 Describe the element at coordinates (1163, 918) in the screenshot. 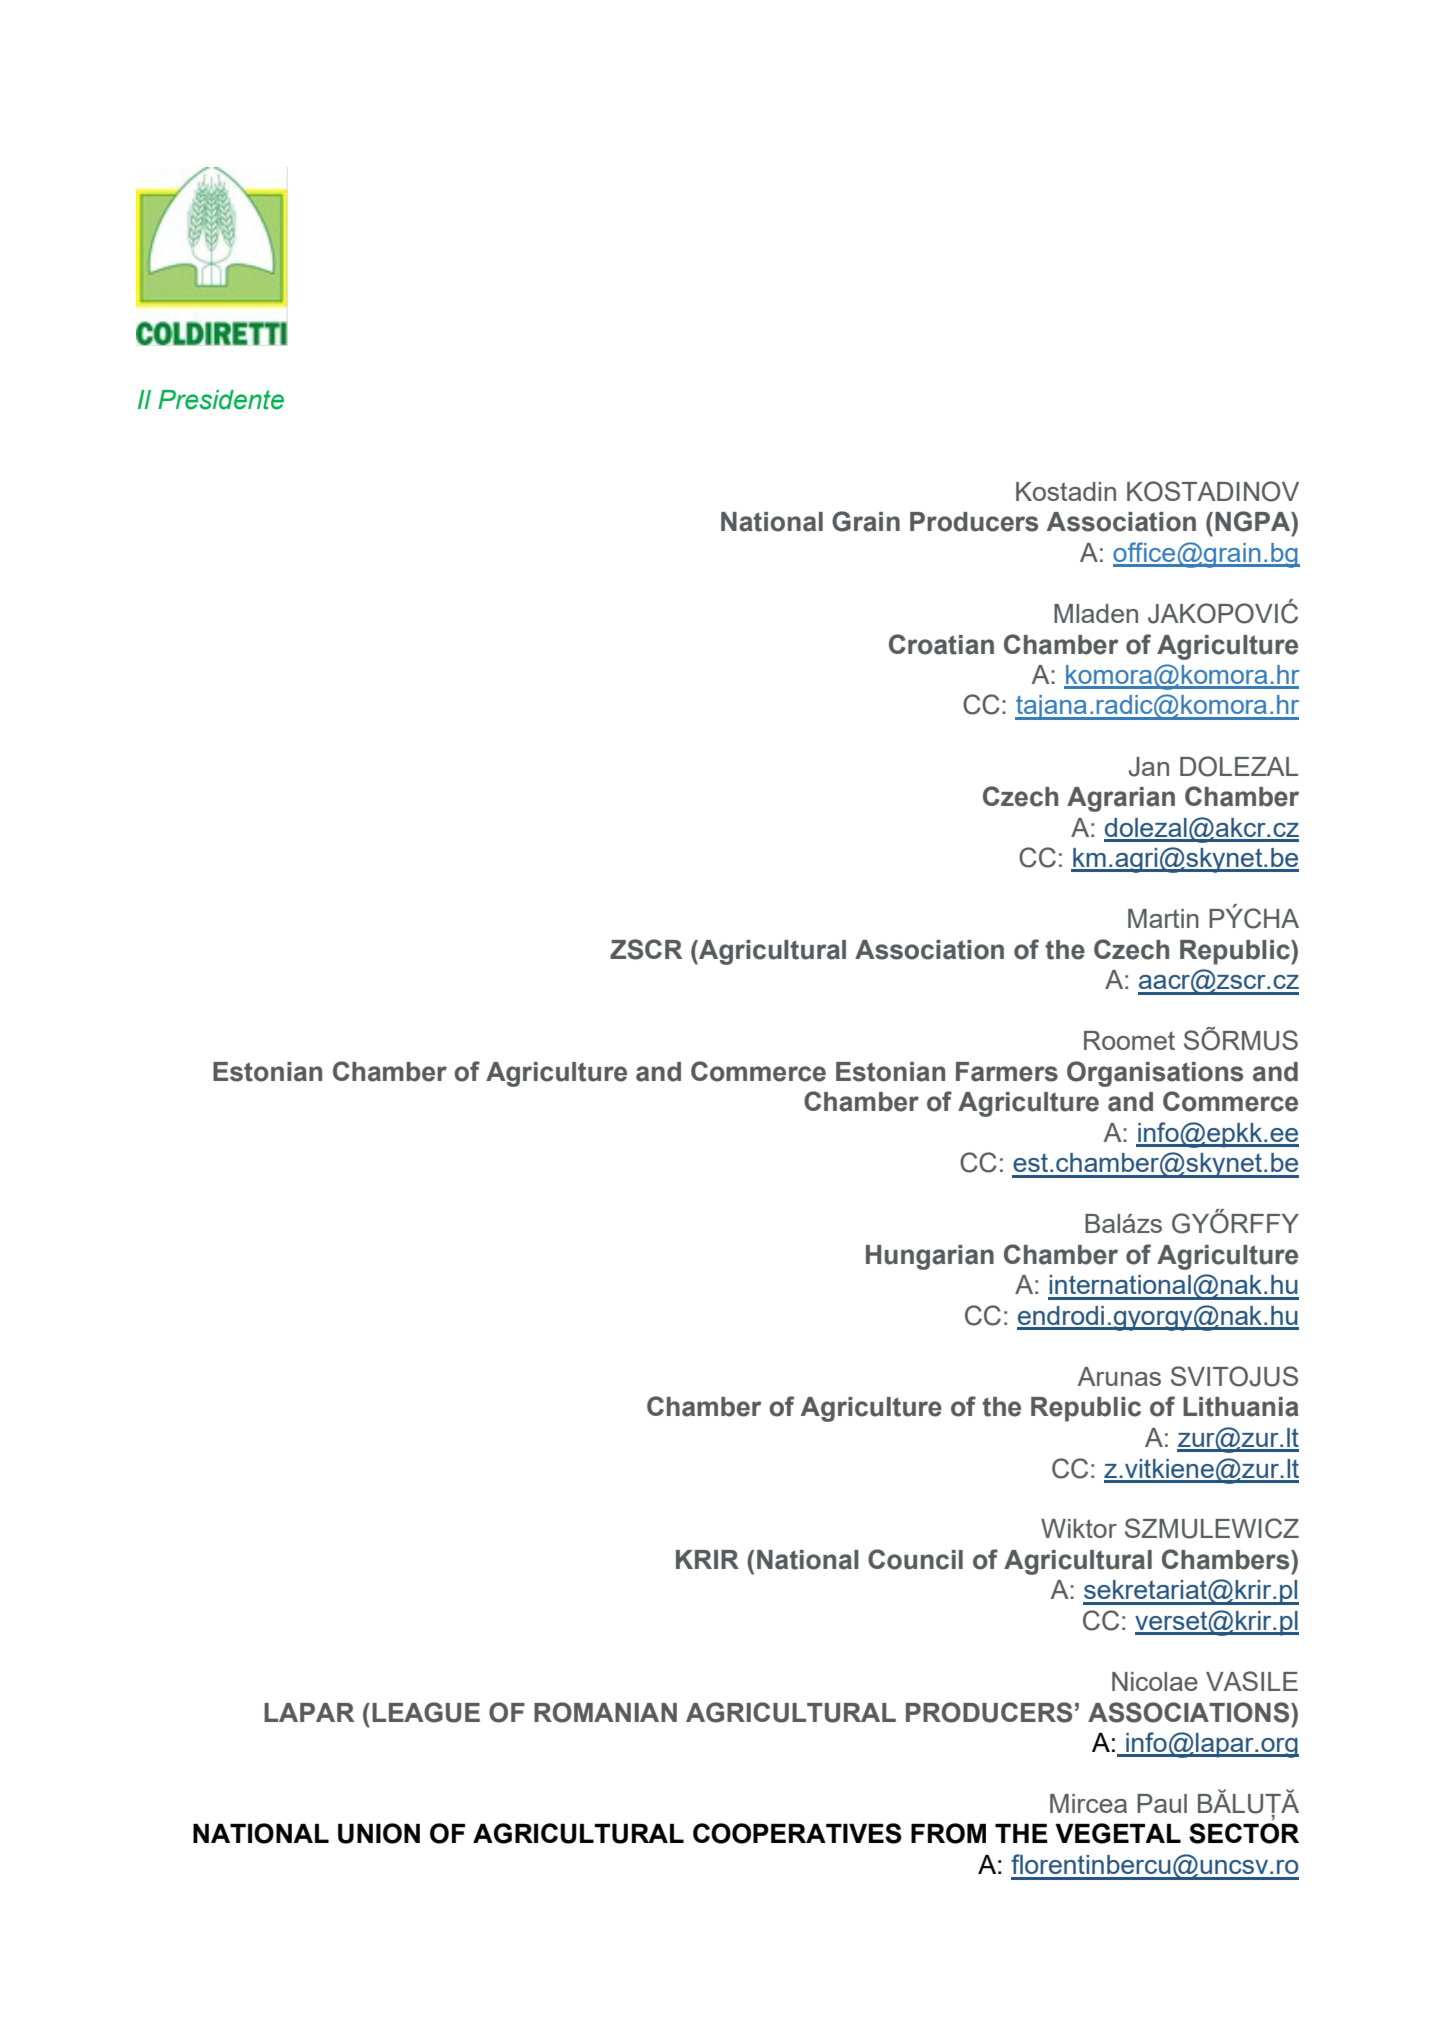

I see `Martin` at that location.
